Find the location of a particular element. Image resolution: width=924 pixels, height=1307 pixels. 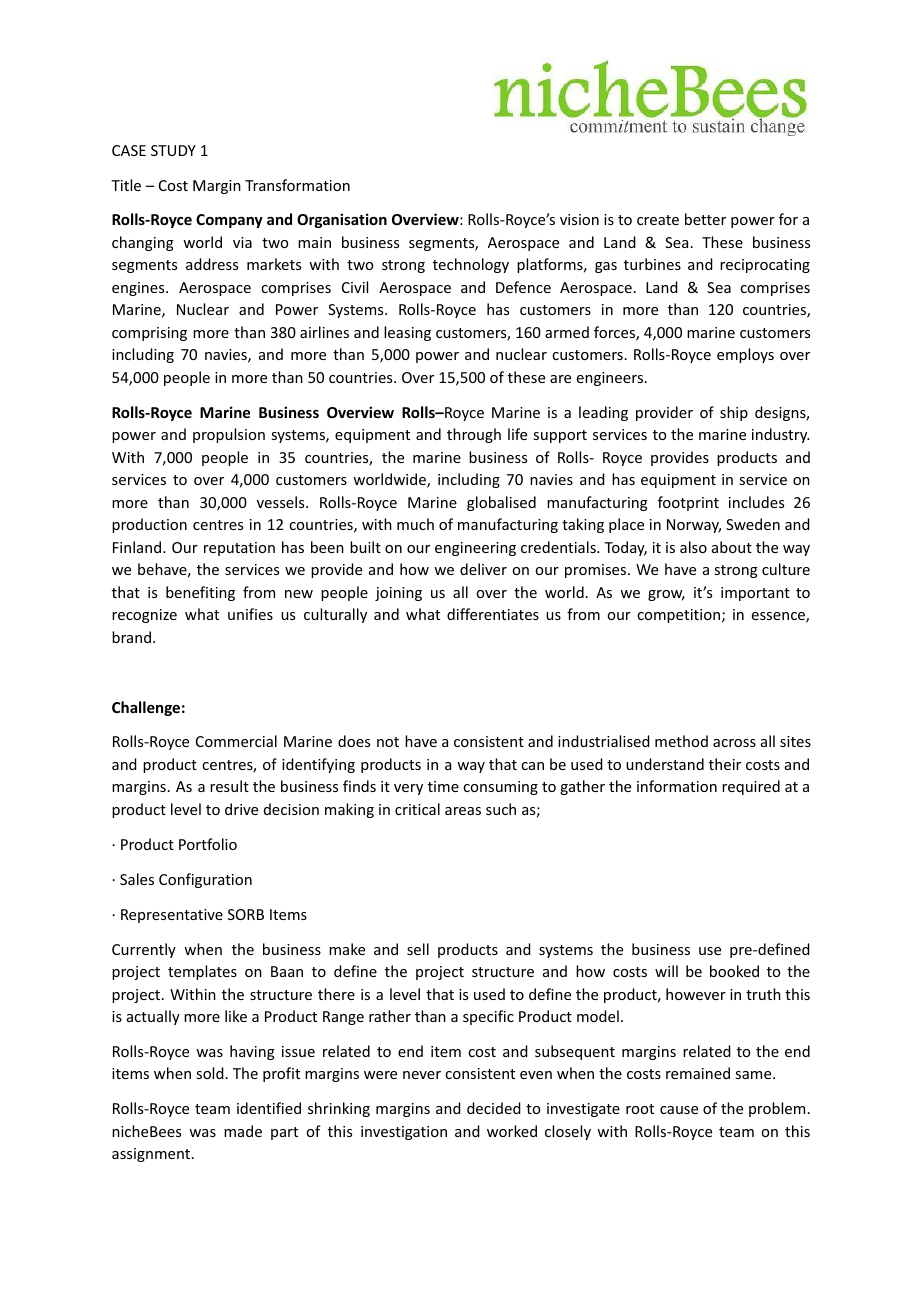

ship is located at coordinates (734, 413).
